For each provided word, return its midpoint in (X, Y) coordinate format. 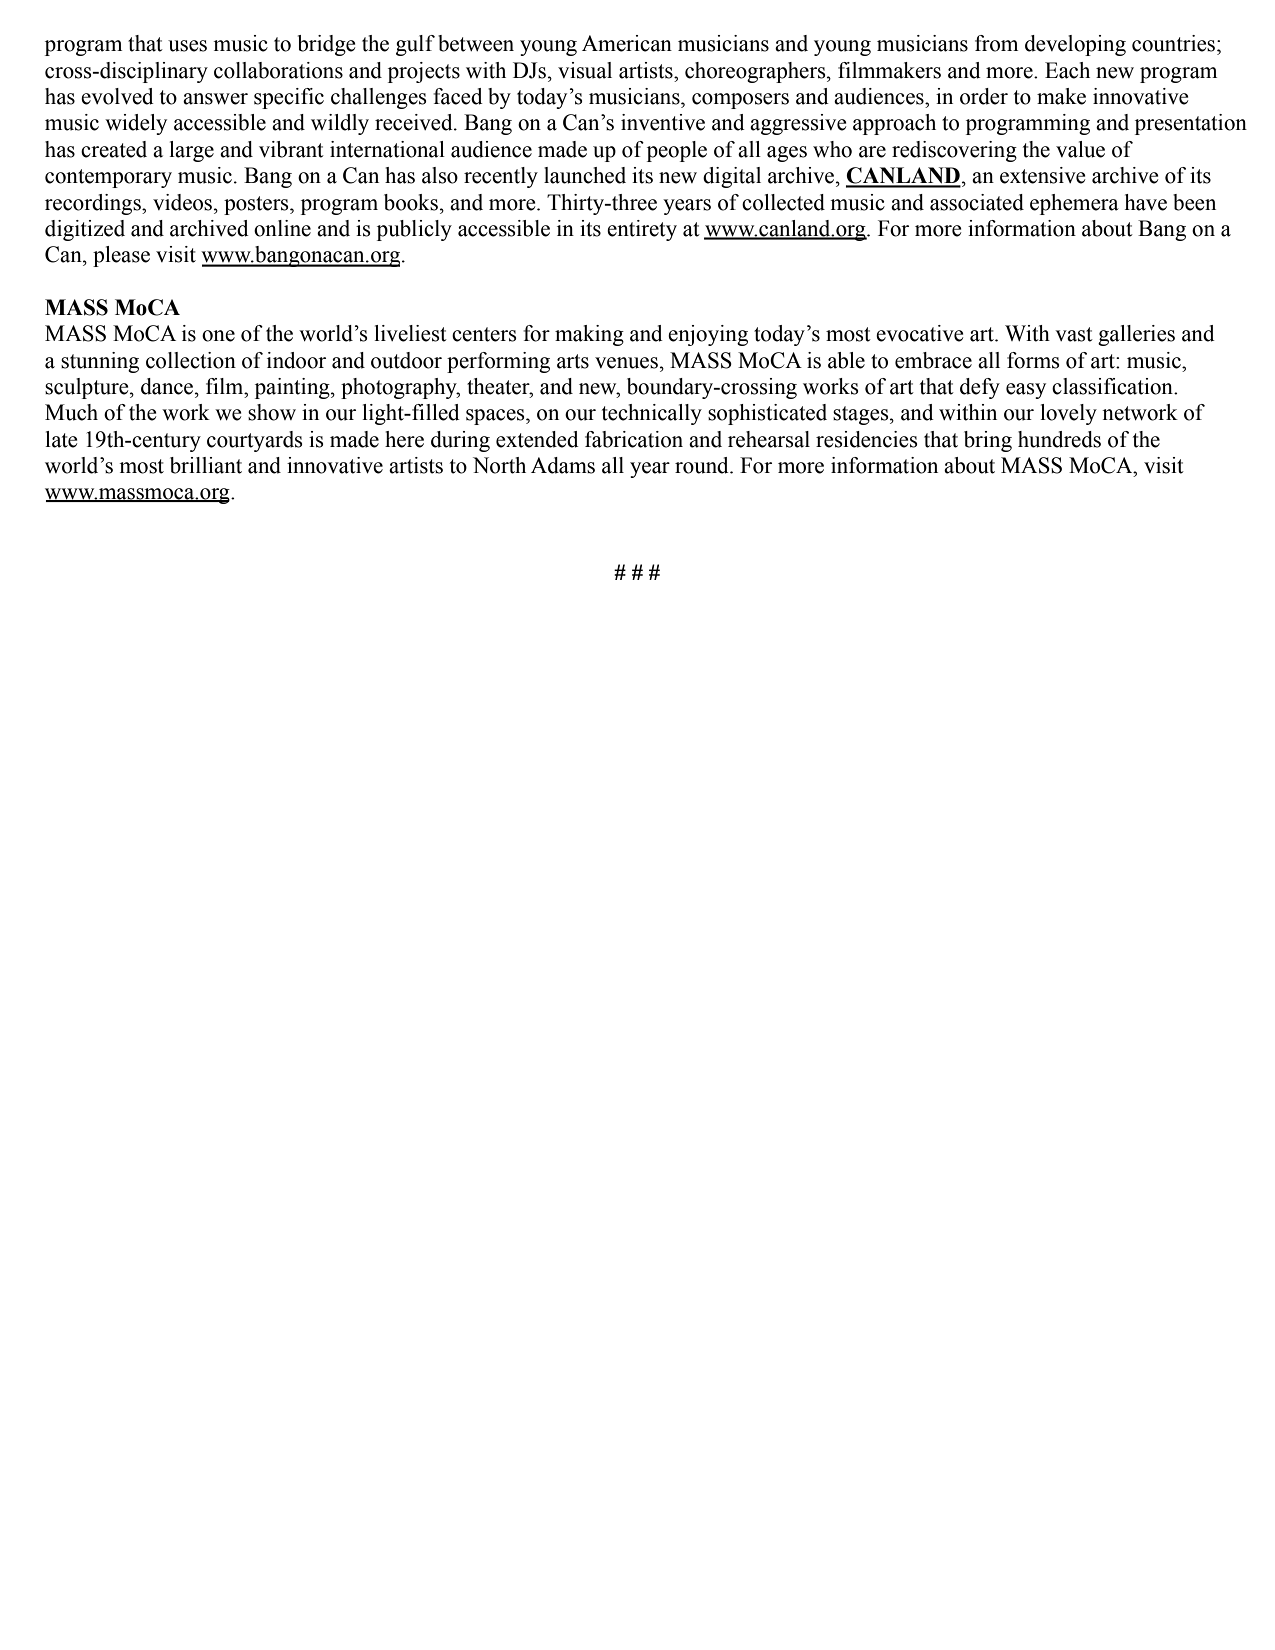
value (1080, 149)
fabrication (634, 439)
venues (626, 363)
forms (1033, 360)
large (191, 151)
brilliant (206, 465)
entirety (642, 230)
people (677, 151)
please (121, 256)
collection (191, 360)
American (627, 43)
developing (1075, 45)
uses (187, 46)
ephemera (1074, 204)
